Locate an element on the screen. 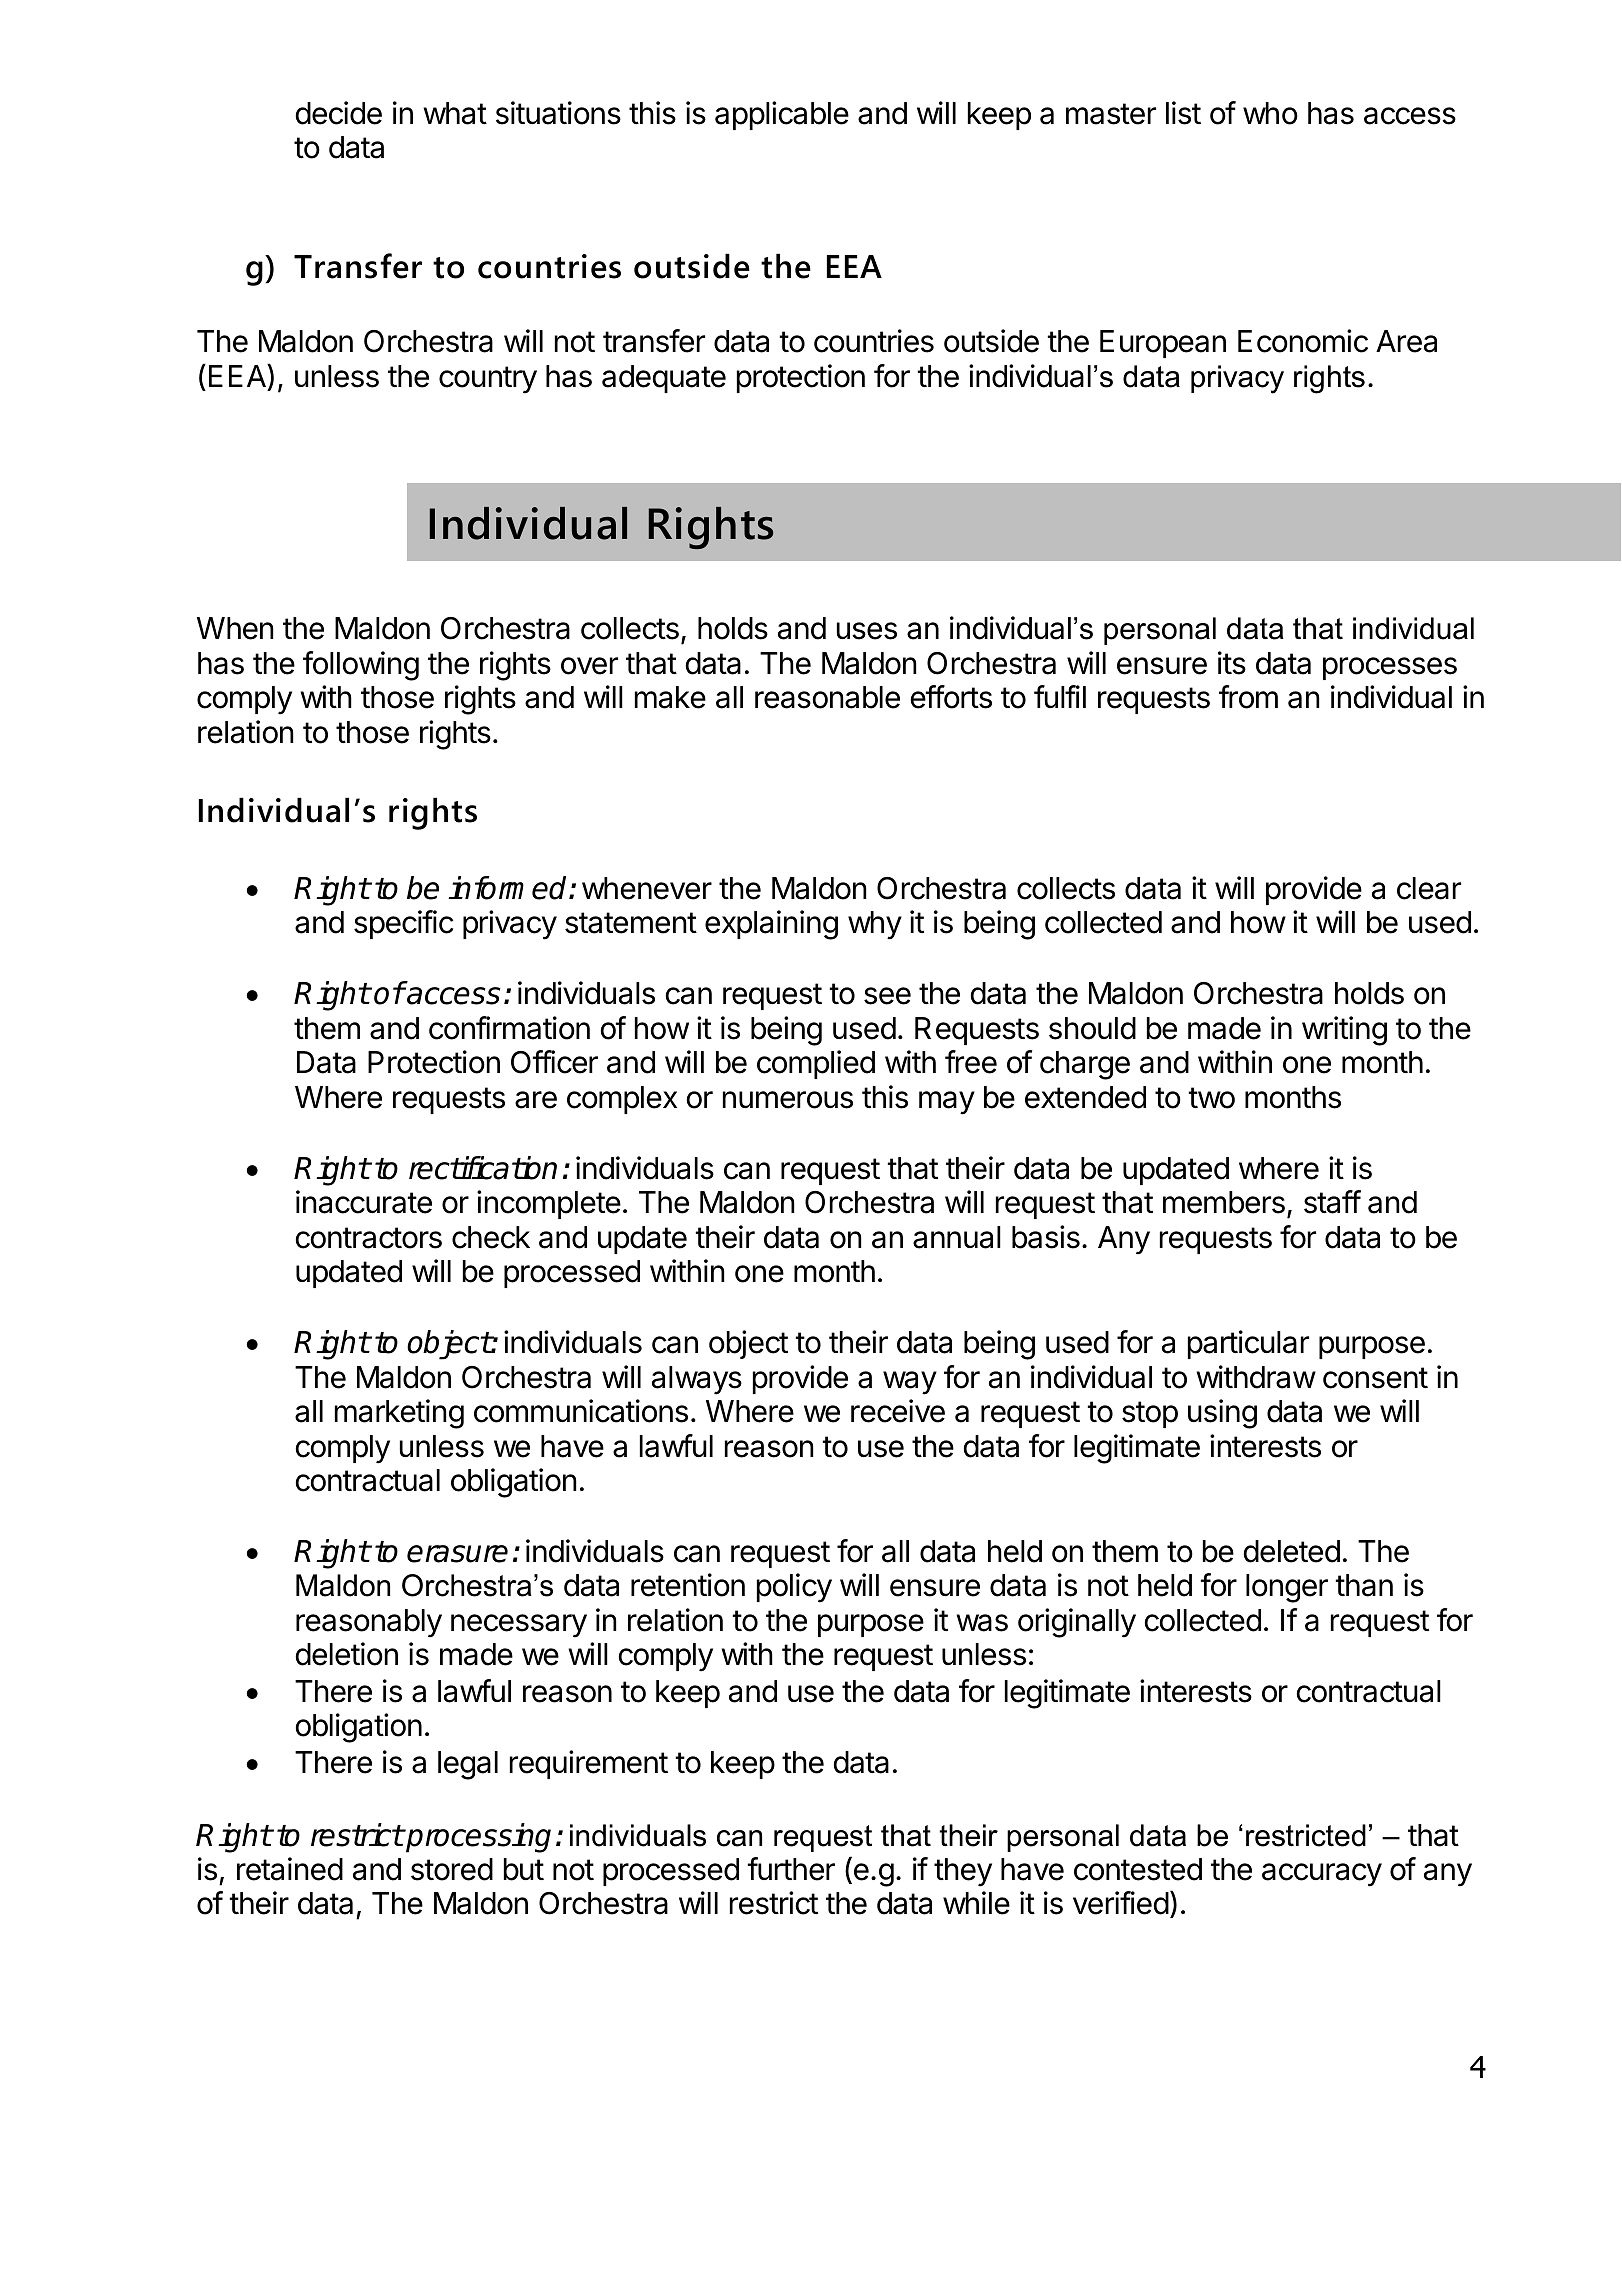  its is located at coordinates (1232, 663).
